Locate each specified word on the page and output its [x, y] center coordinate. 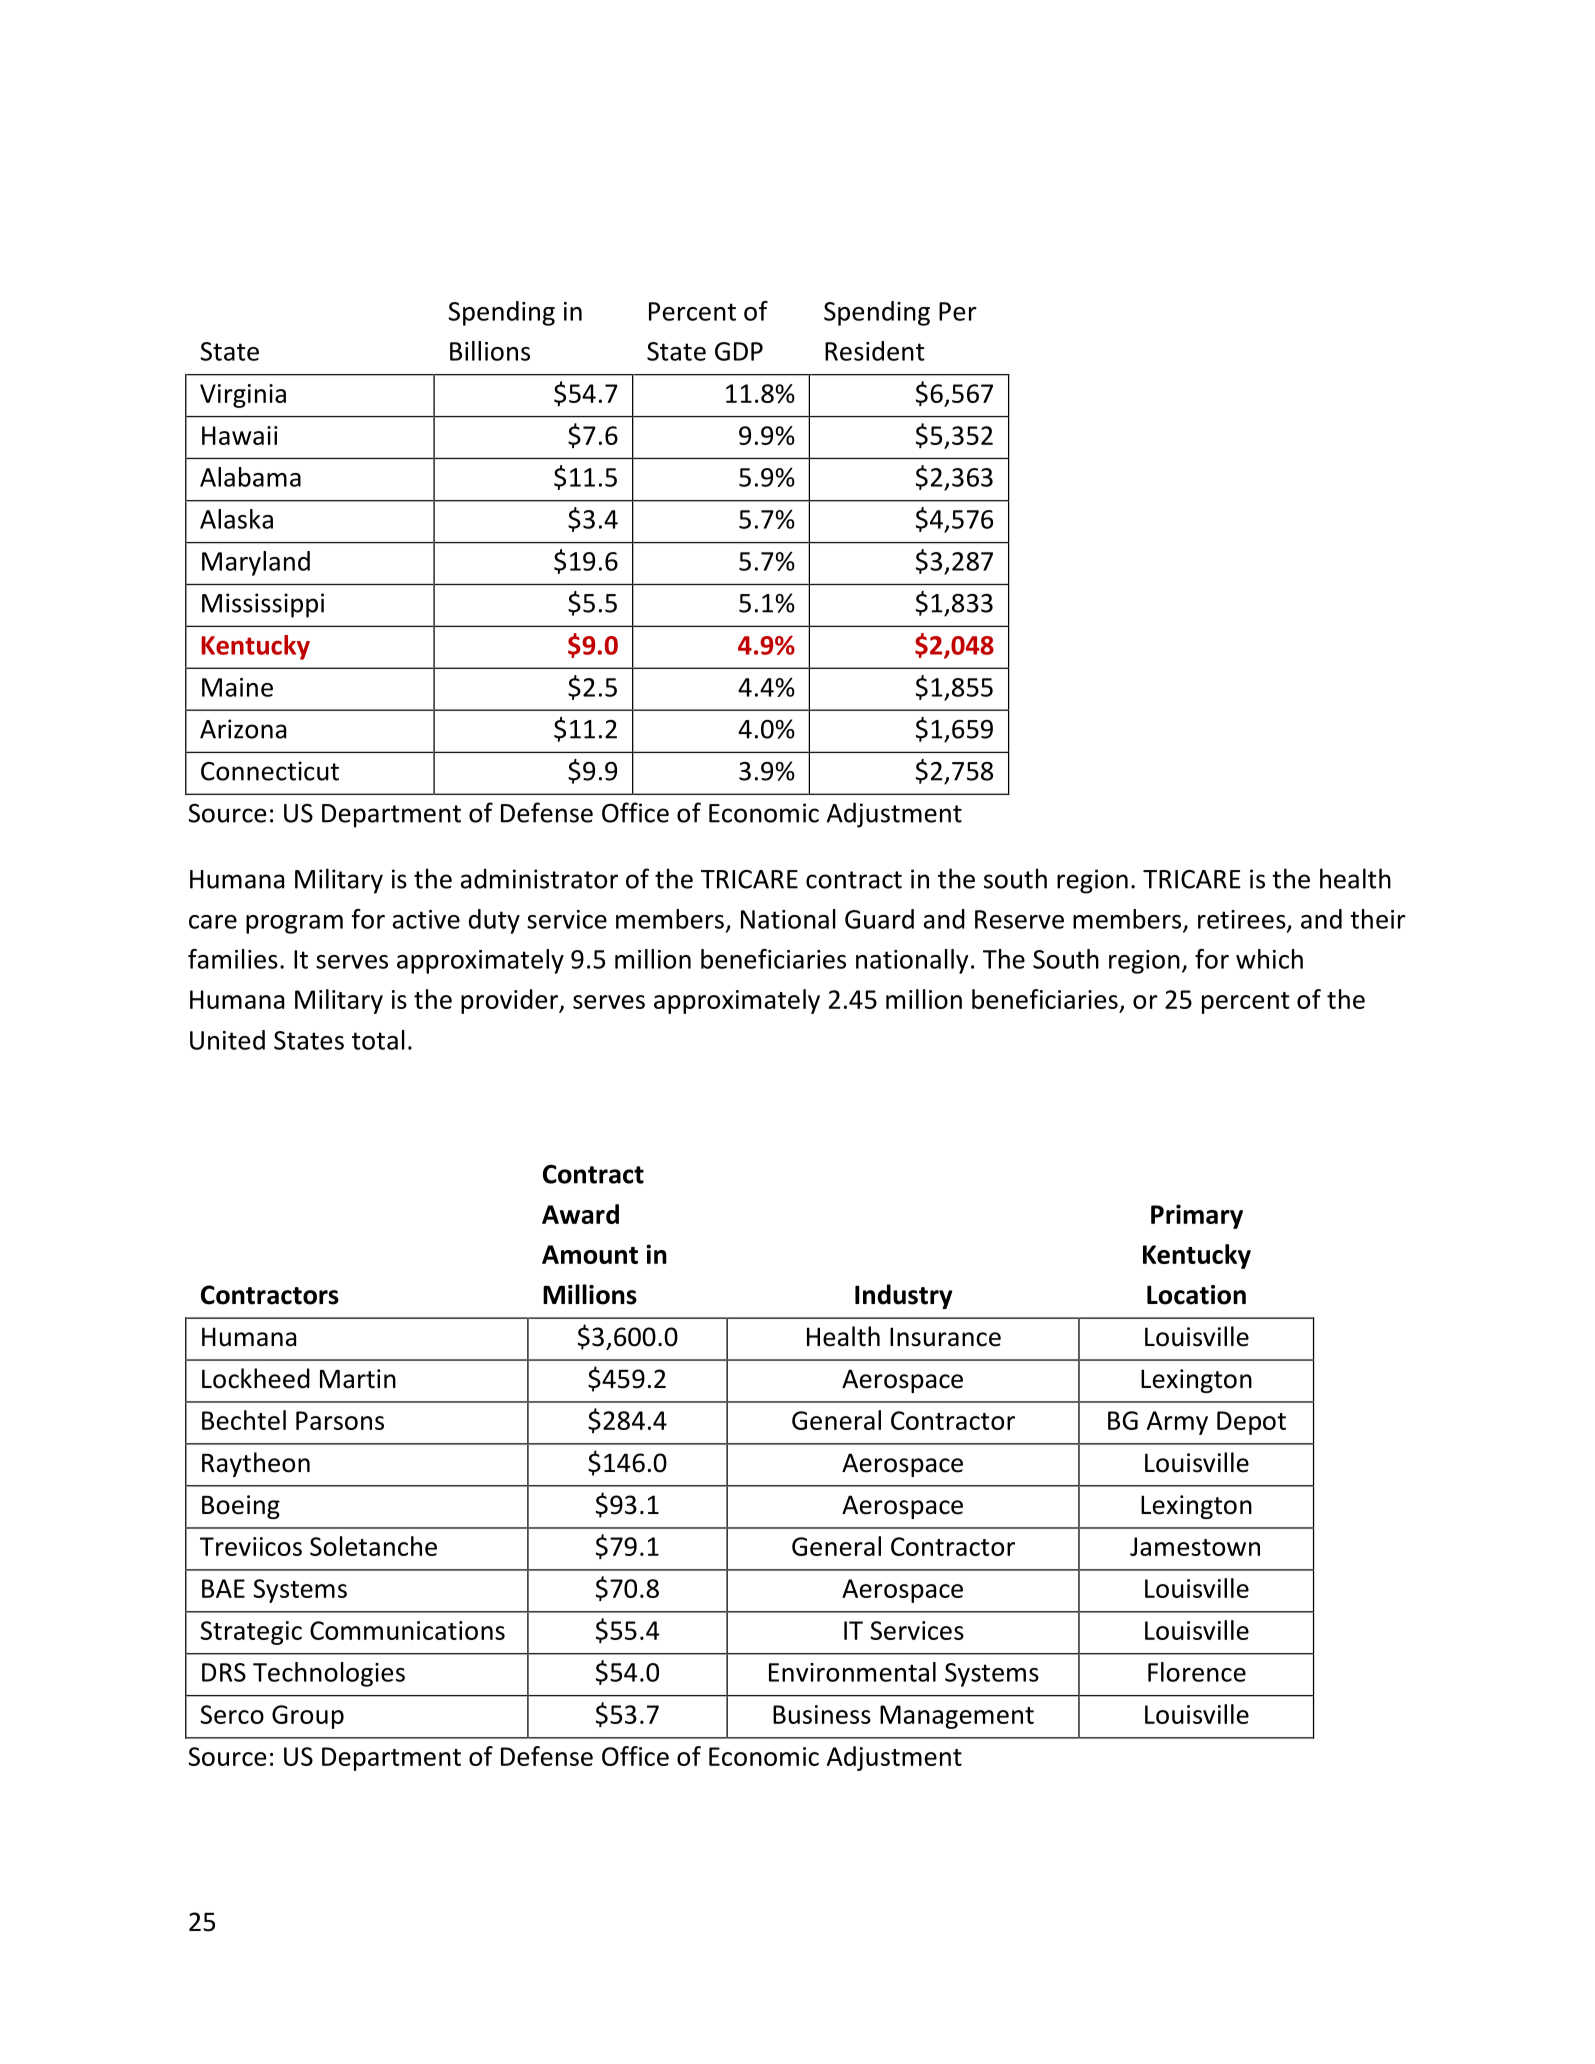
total [378, 1040]
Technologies [329, 1674]
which [1269, 959]
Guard [879, 919]
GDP [739, 351]
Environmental [852, 1672]
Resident [874, 351]
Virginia [243, 396]
